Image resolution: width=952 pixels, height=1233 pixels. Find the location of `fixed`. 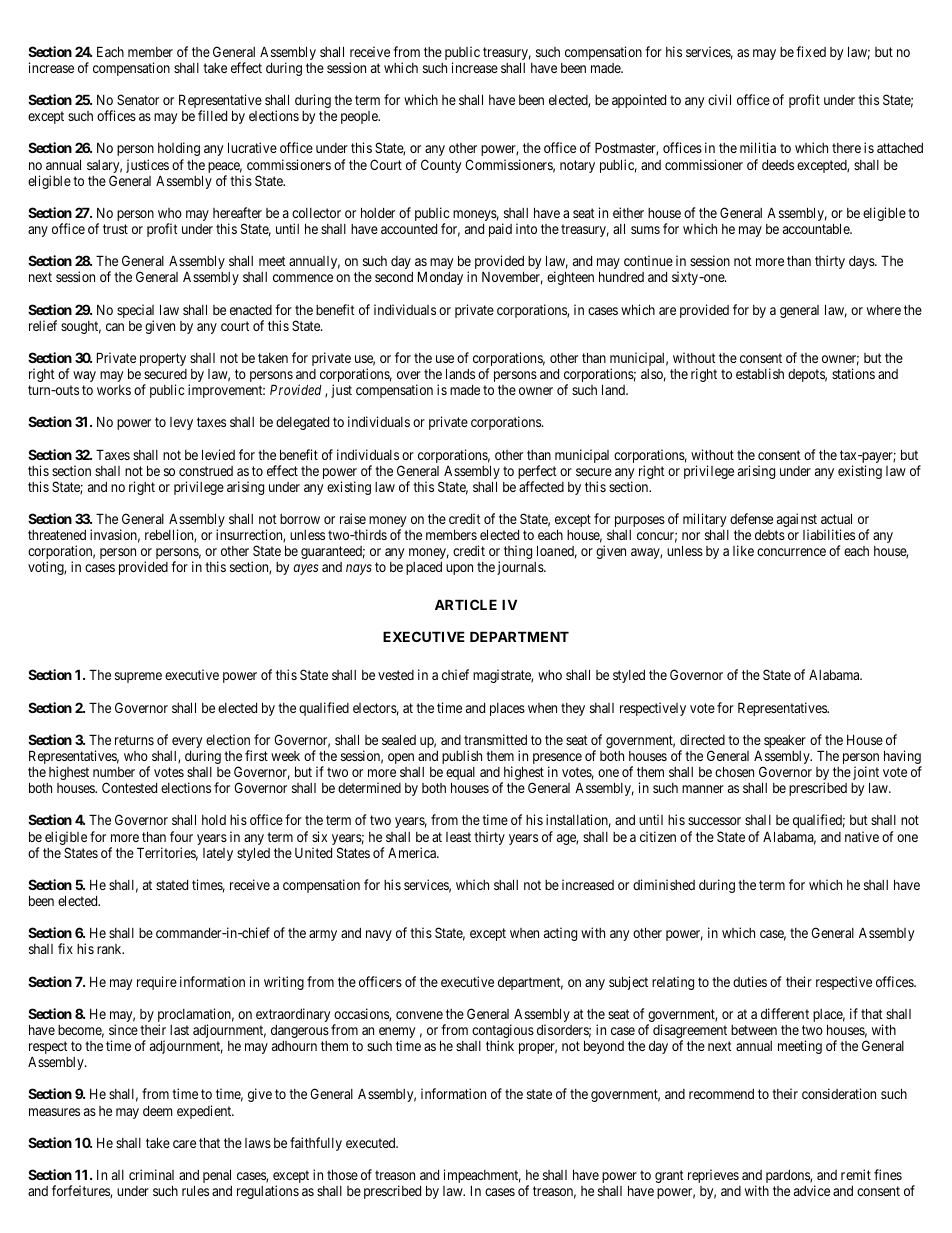

fixed is located at coordinates (811, 51).
